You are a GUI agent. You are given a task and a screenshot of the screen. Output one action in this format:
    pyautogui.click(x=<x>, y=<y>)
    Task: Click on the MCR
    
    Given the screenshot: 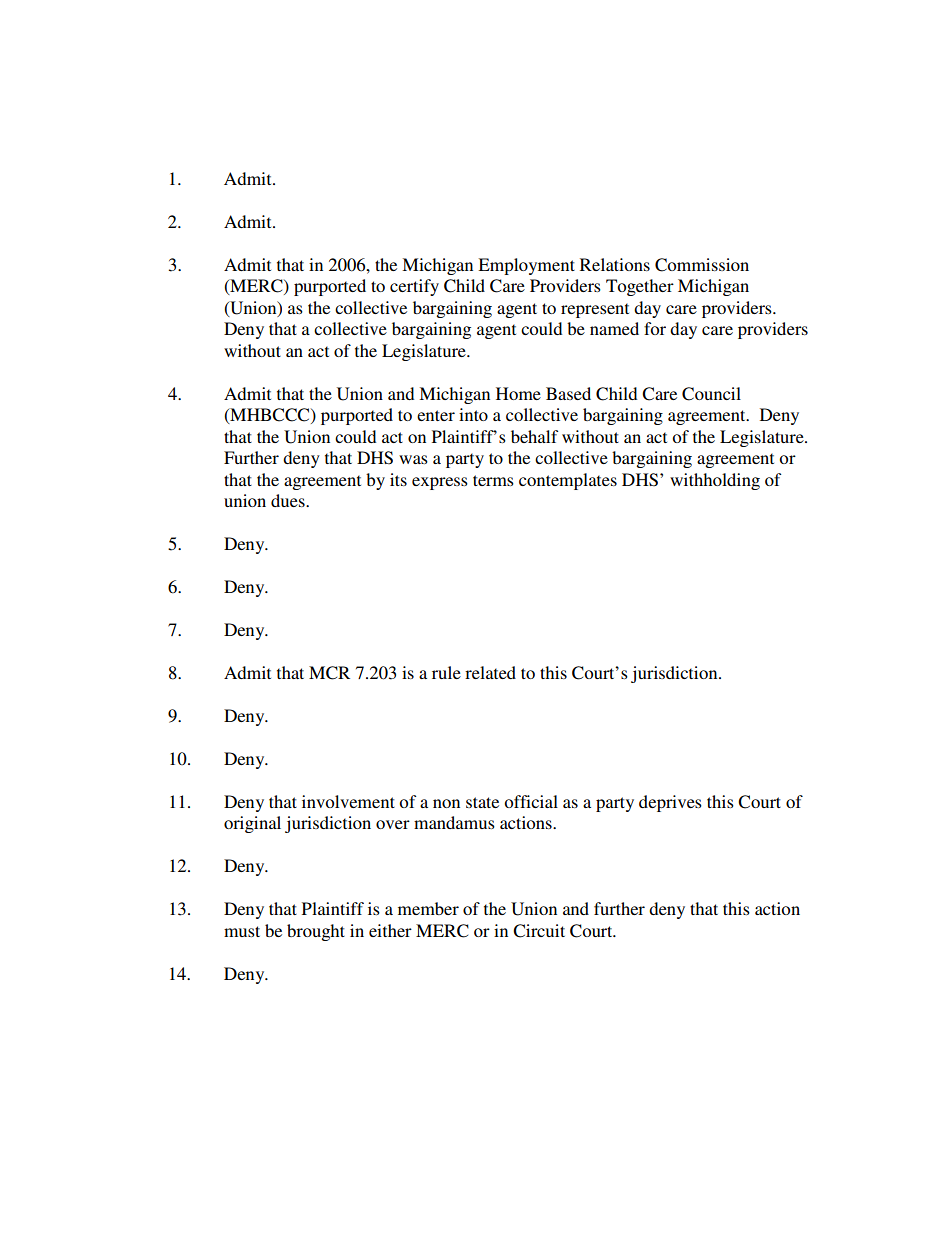 What is the action you would take?
    pyautogui.click(x=329, y=673)
